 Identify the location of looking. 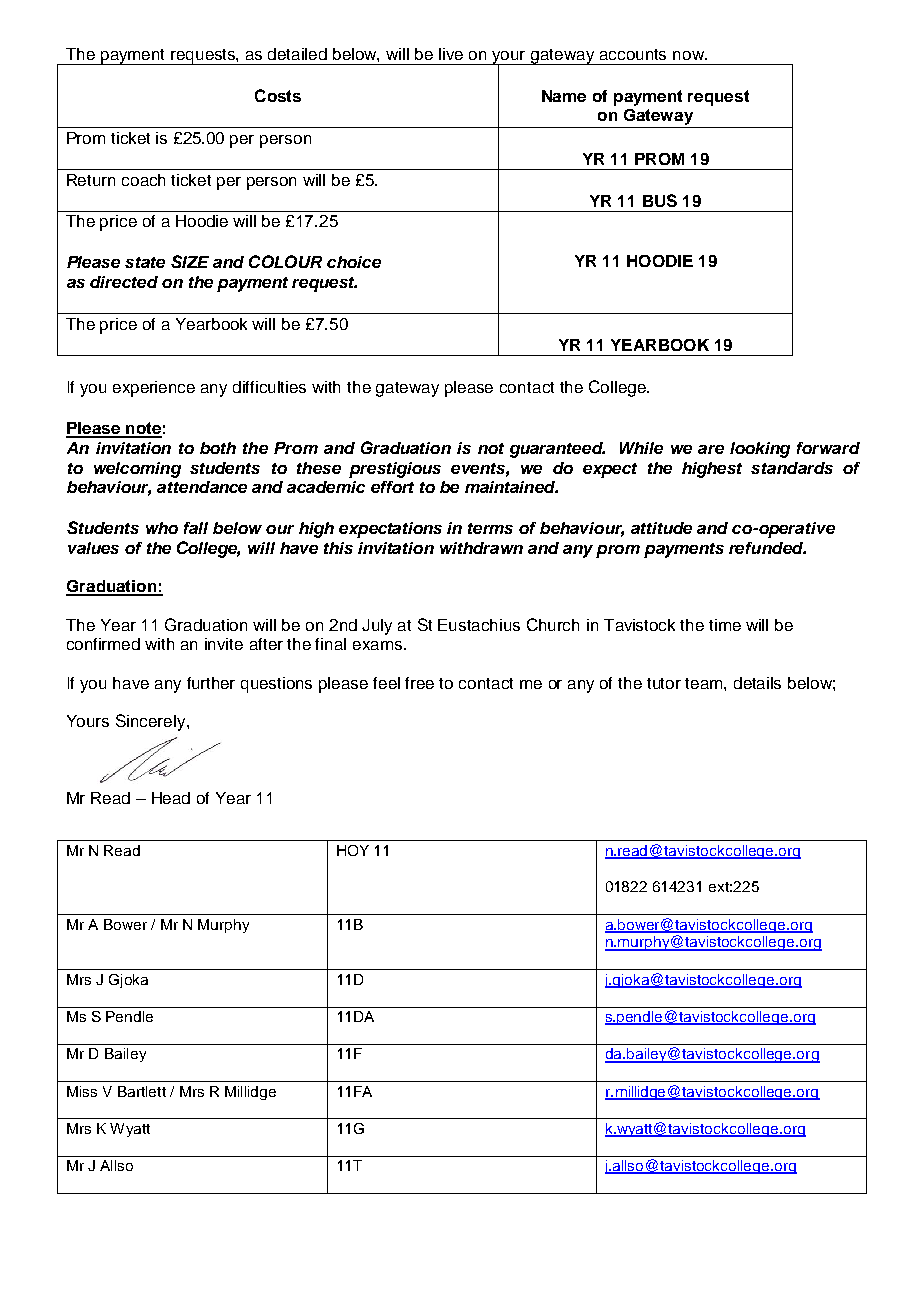
(760, 450).
